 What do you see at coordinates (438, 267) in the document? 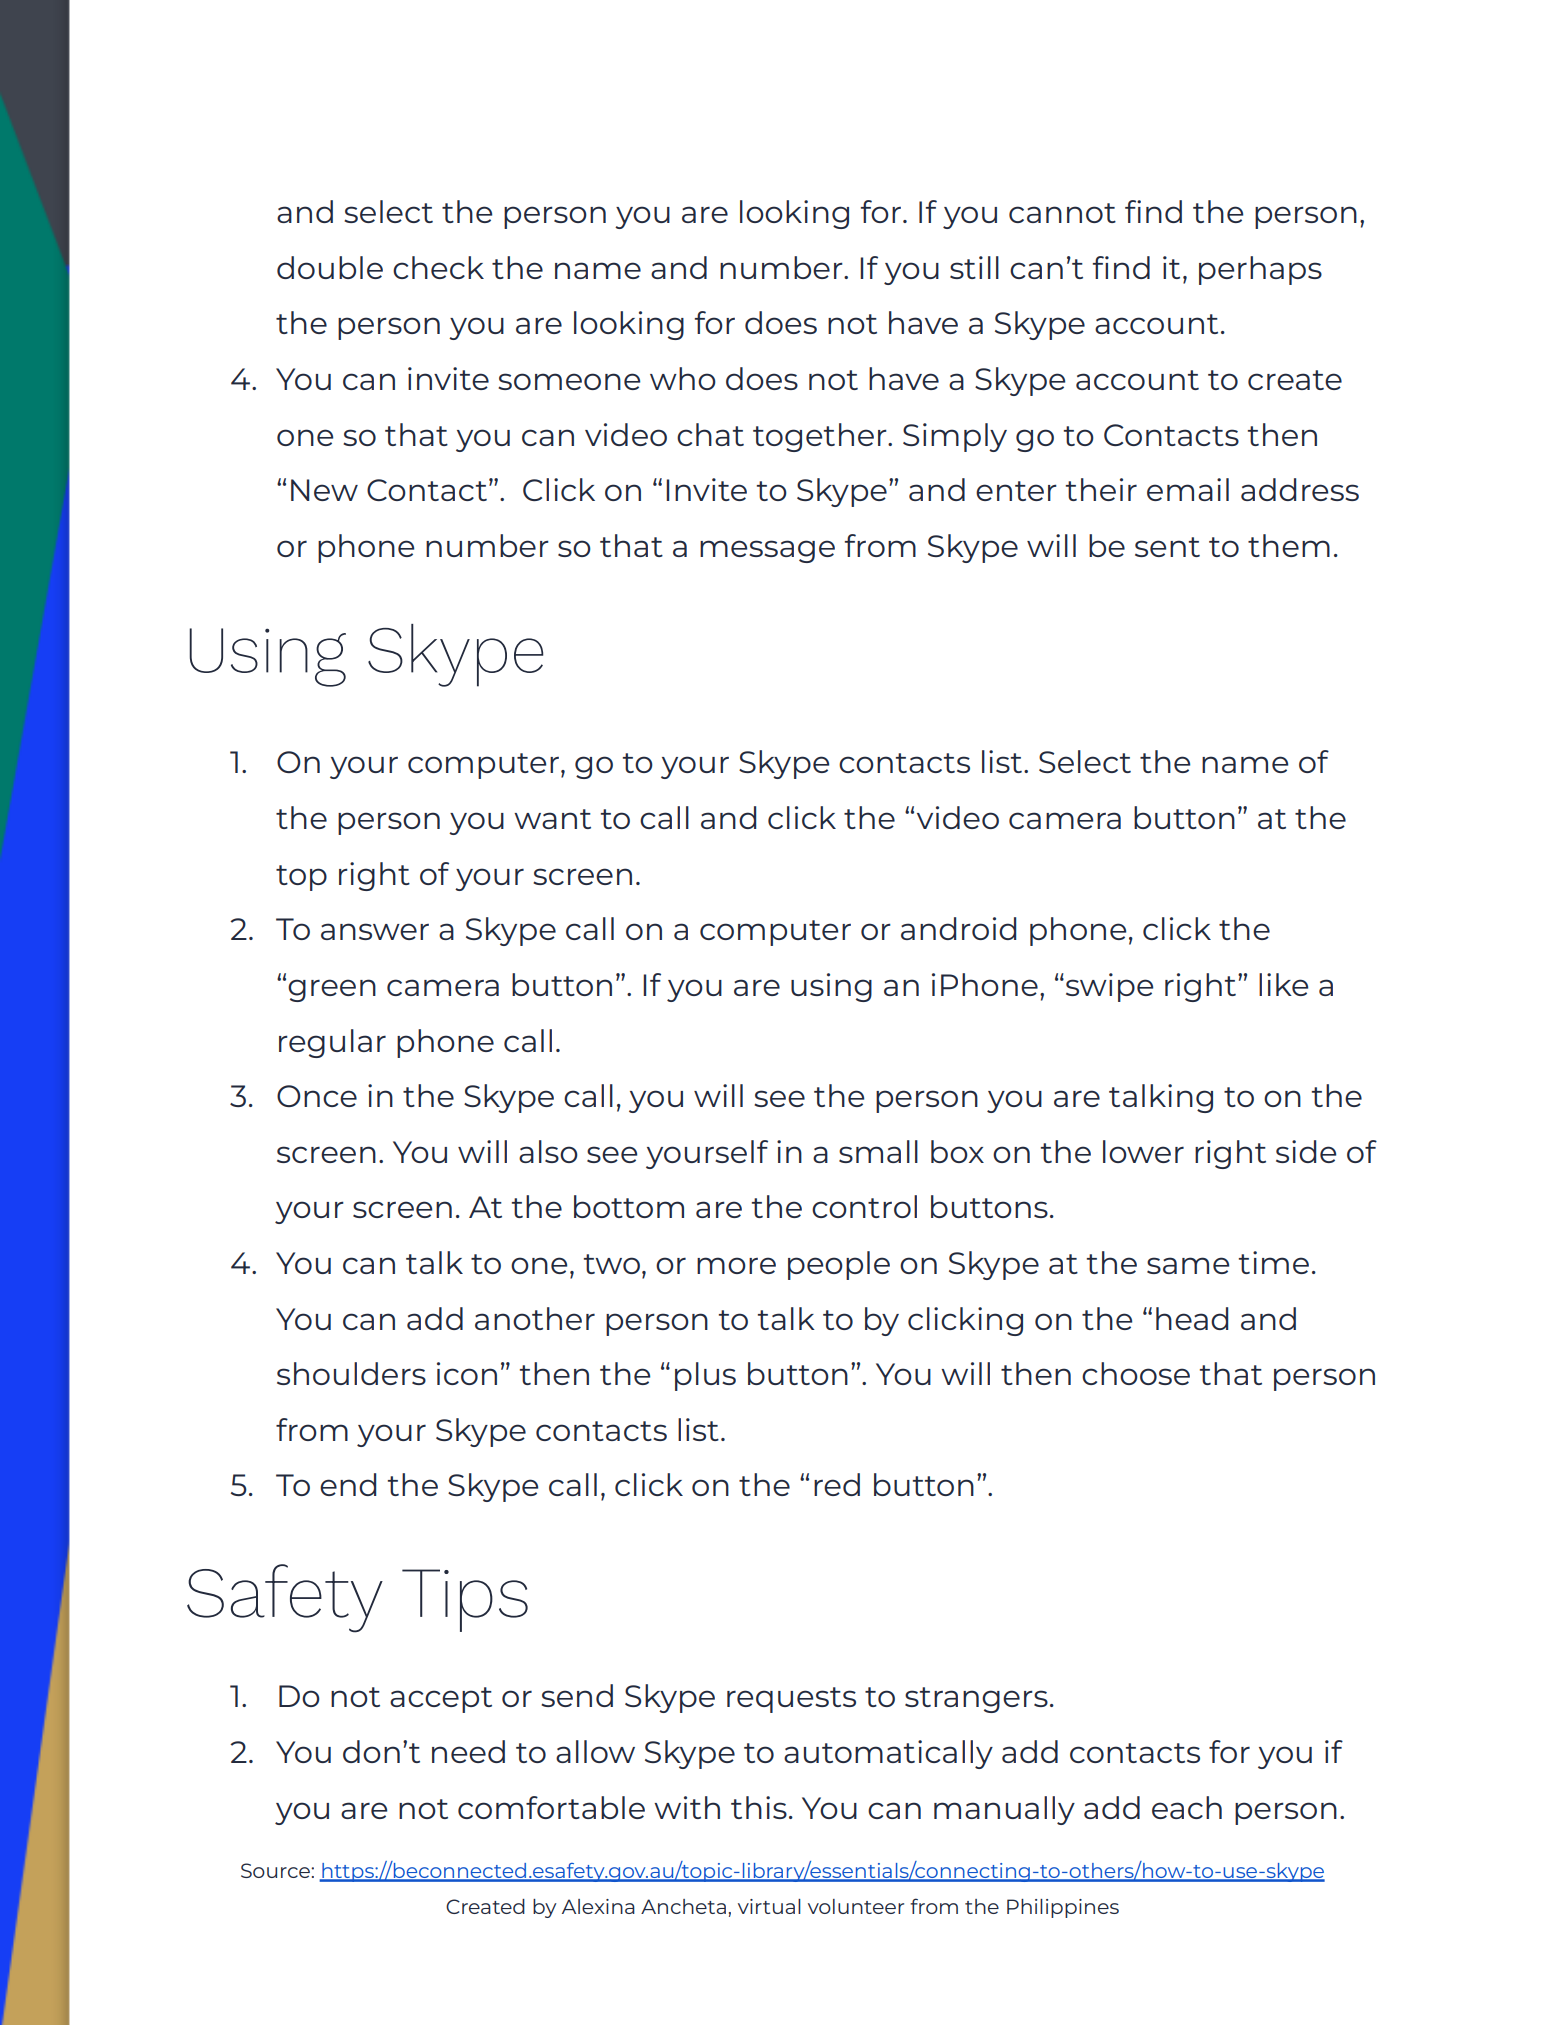
I see `check` at bounding box center [438, 267].
